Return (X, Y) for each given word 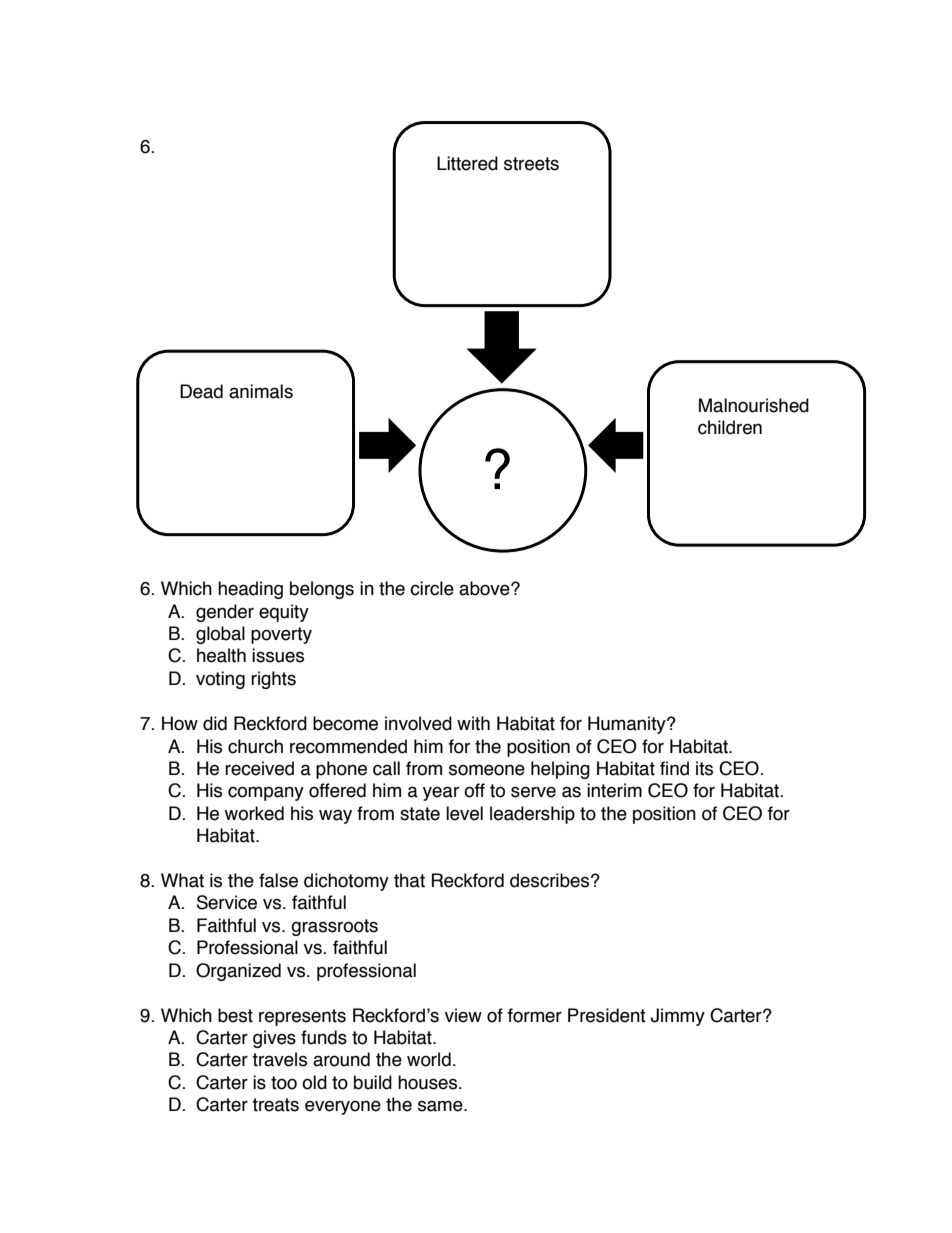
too (284, 1083)
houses (429, 1082)
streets (531, 164)
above (485, 588)
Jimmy (678, 1017)
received (259, 768)
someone (487, 770)
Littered (467, 163)
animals (261, 391)
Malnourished (754, 405)
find (674, 768)
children (730, 427)
